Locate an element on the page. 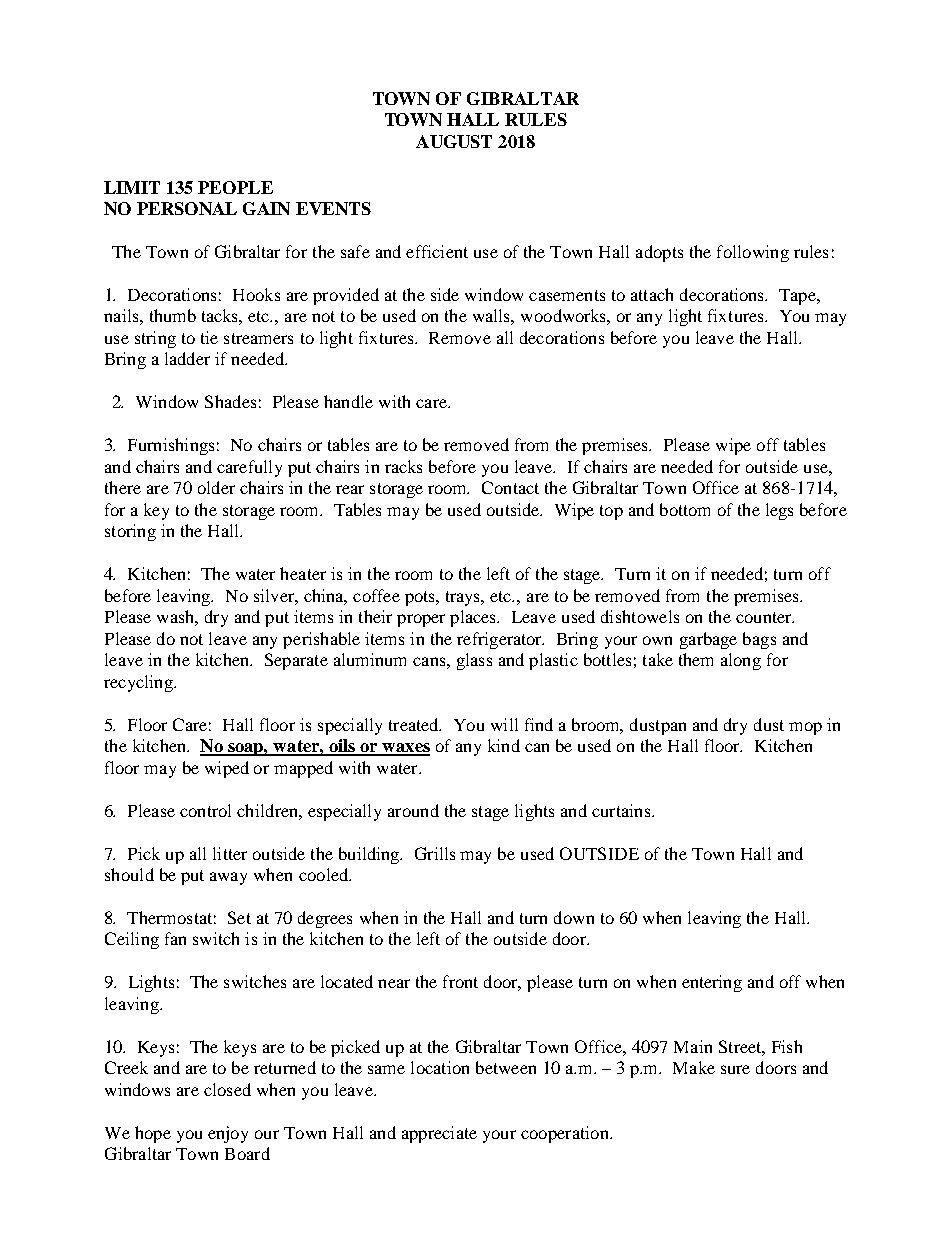  glass is located at coordinates (474, 661).
